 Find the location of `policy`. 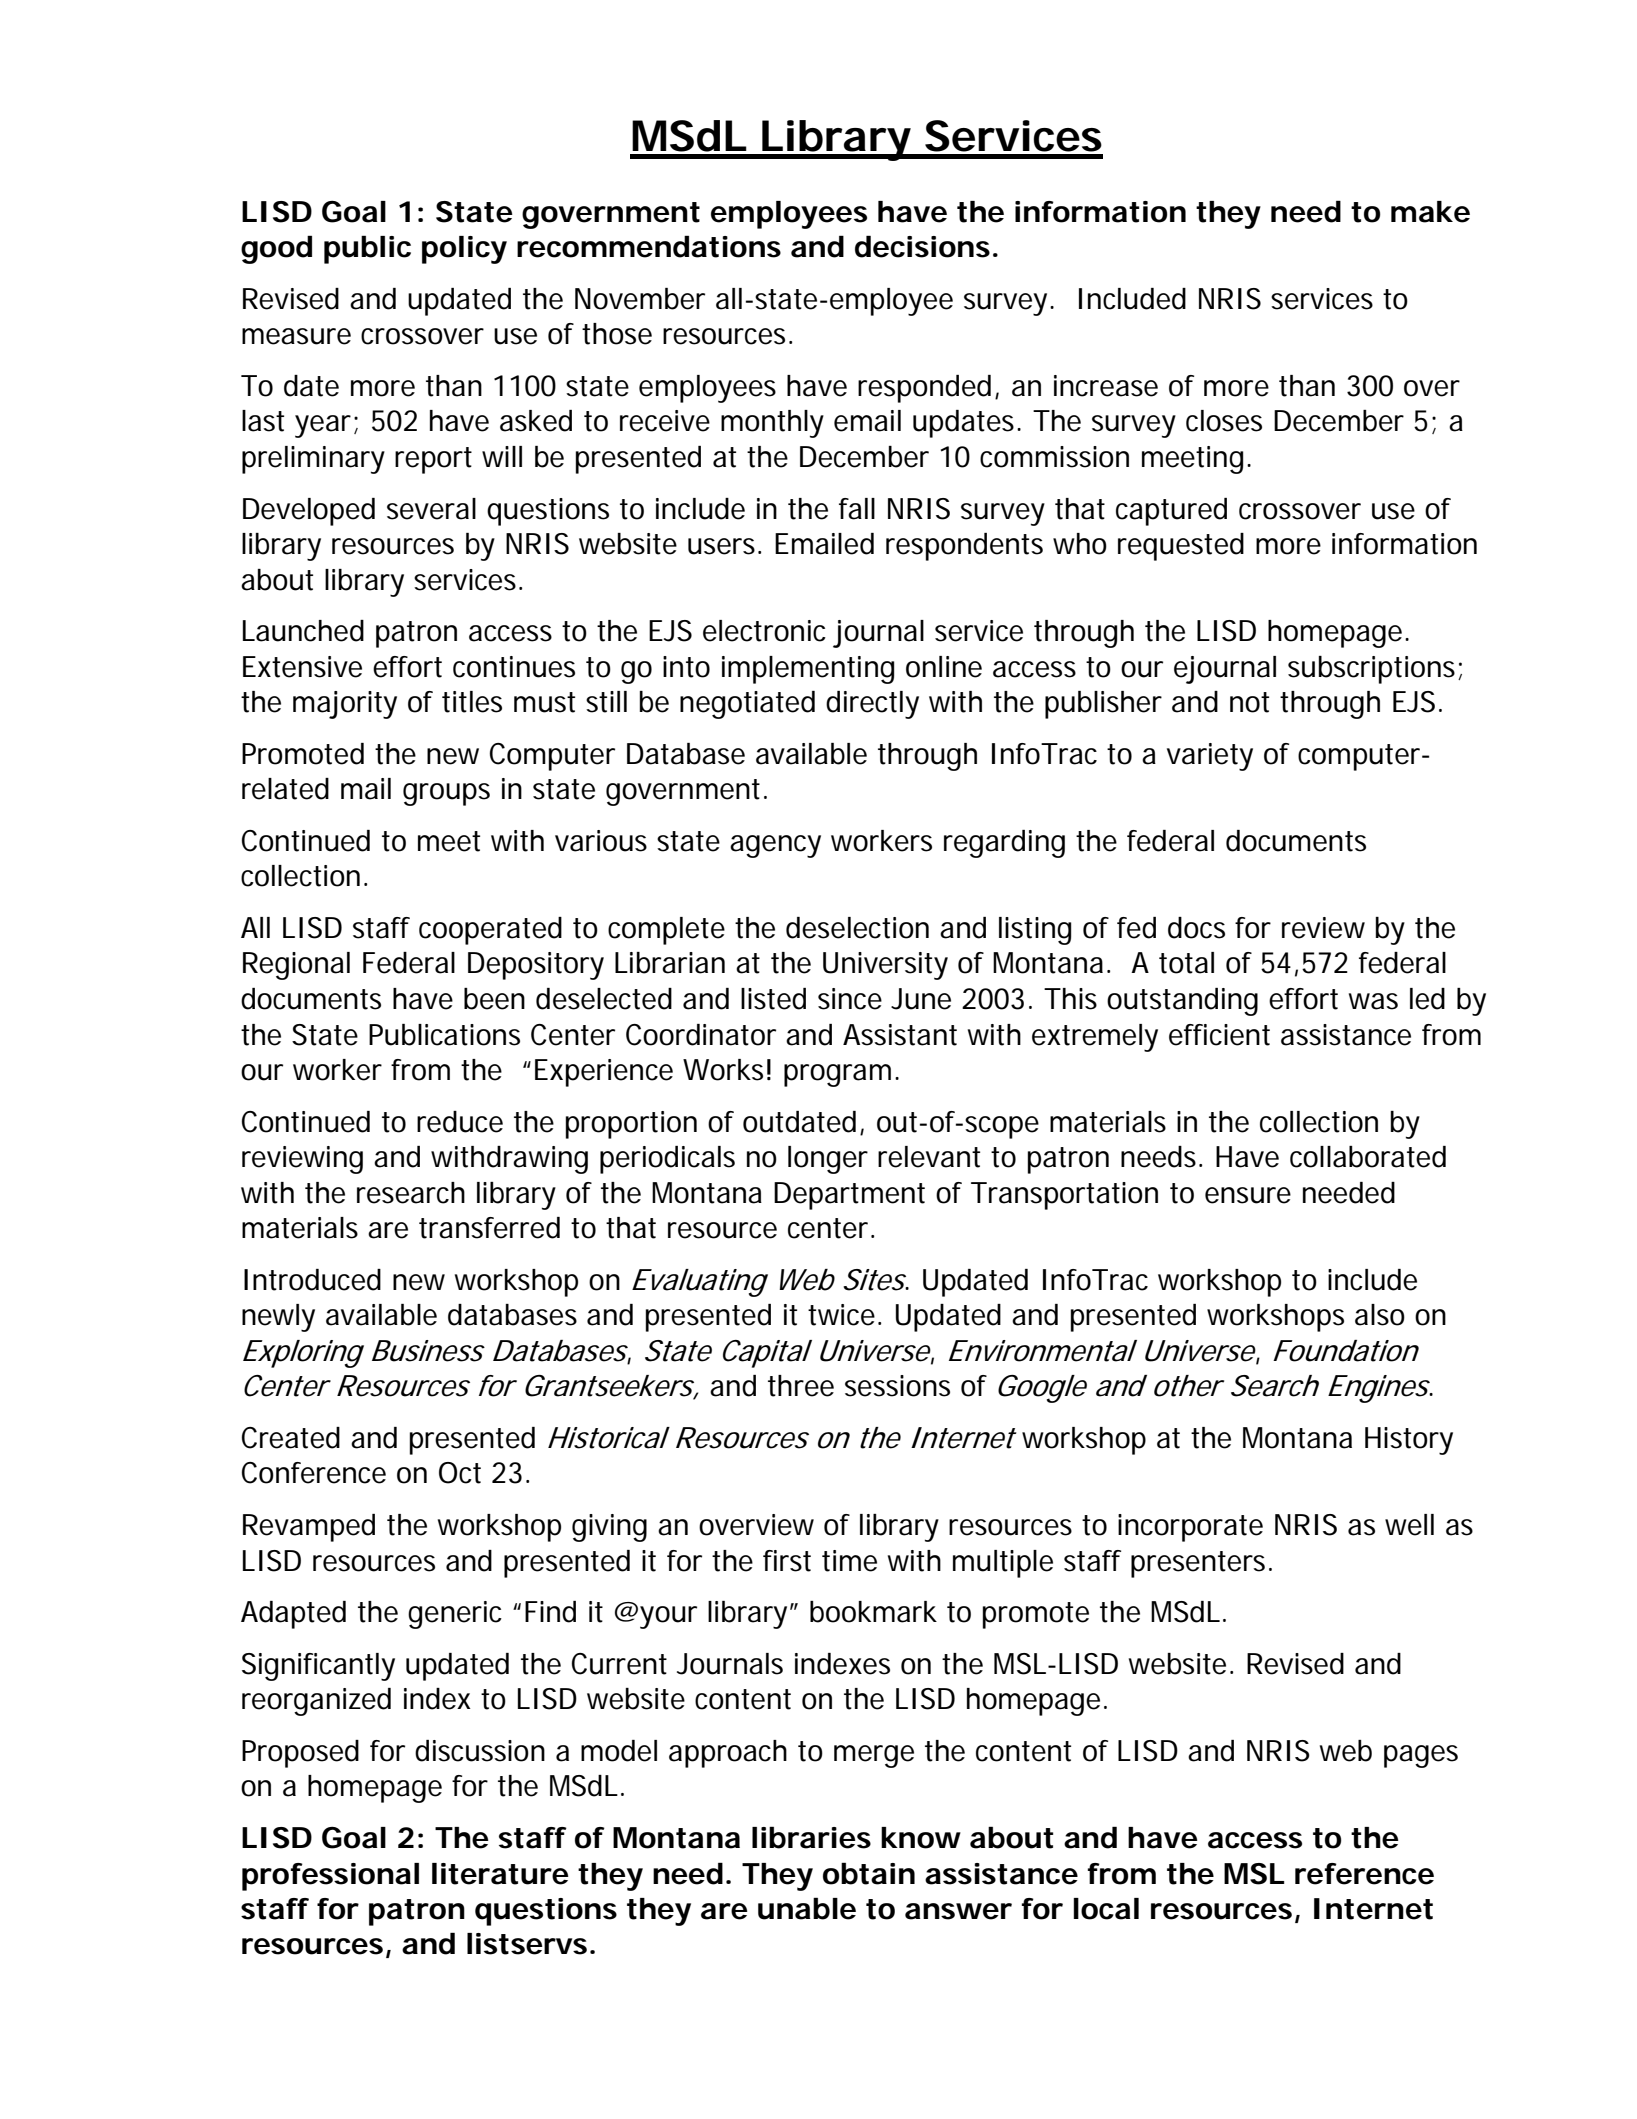

policy is located at coordinates (464, 250).
